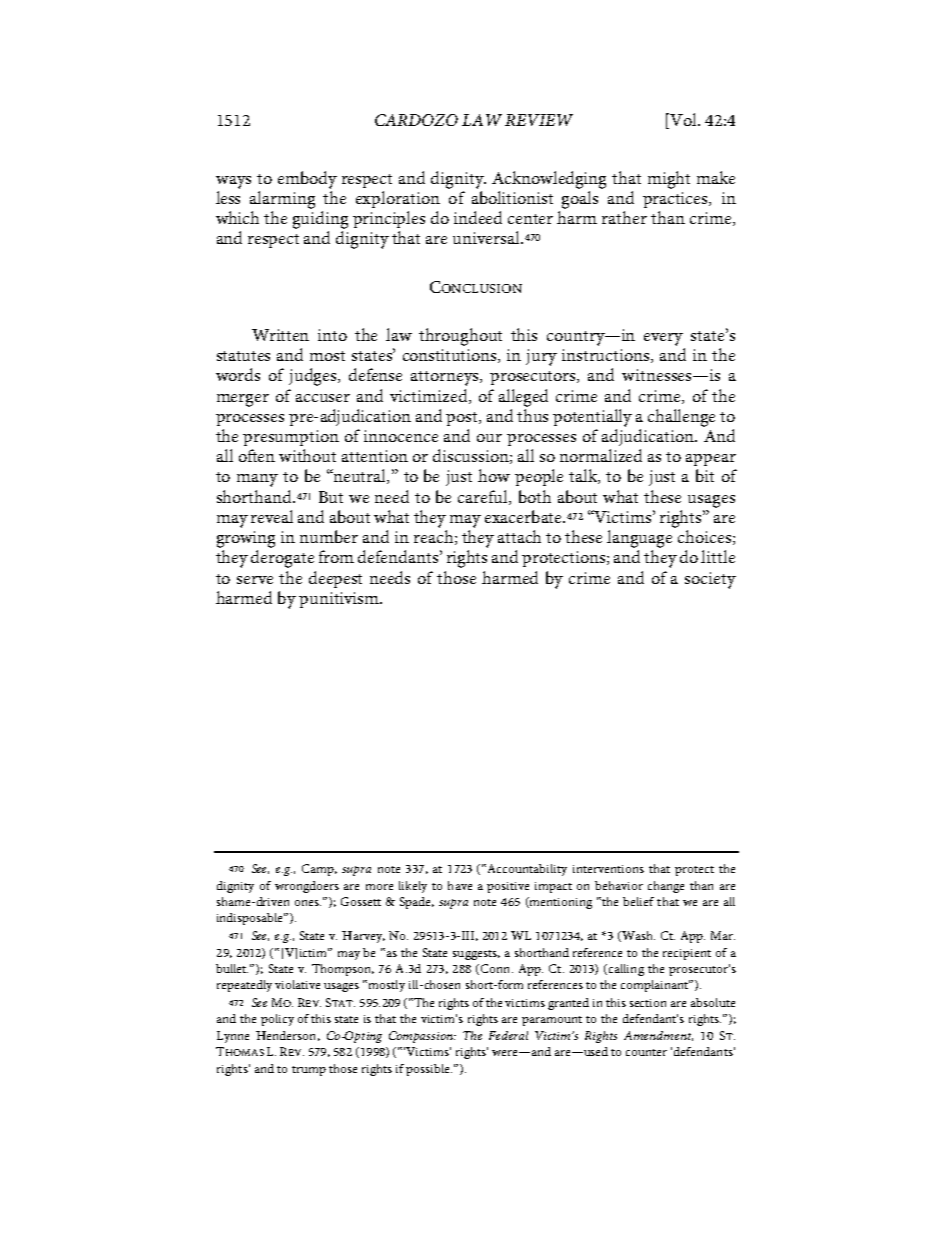 The image size is (952, 1233). I want to click on have, so click(460, 885).
